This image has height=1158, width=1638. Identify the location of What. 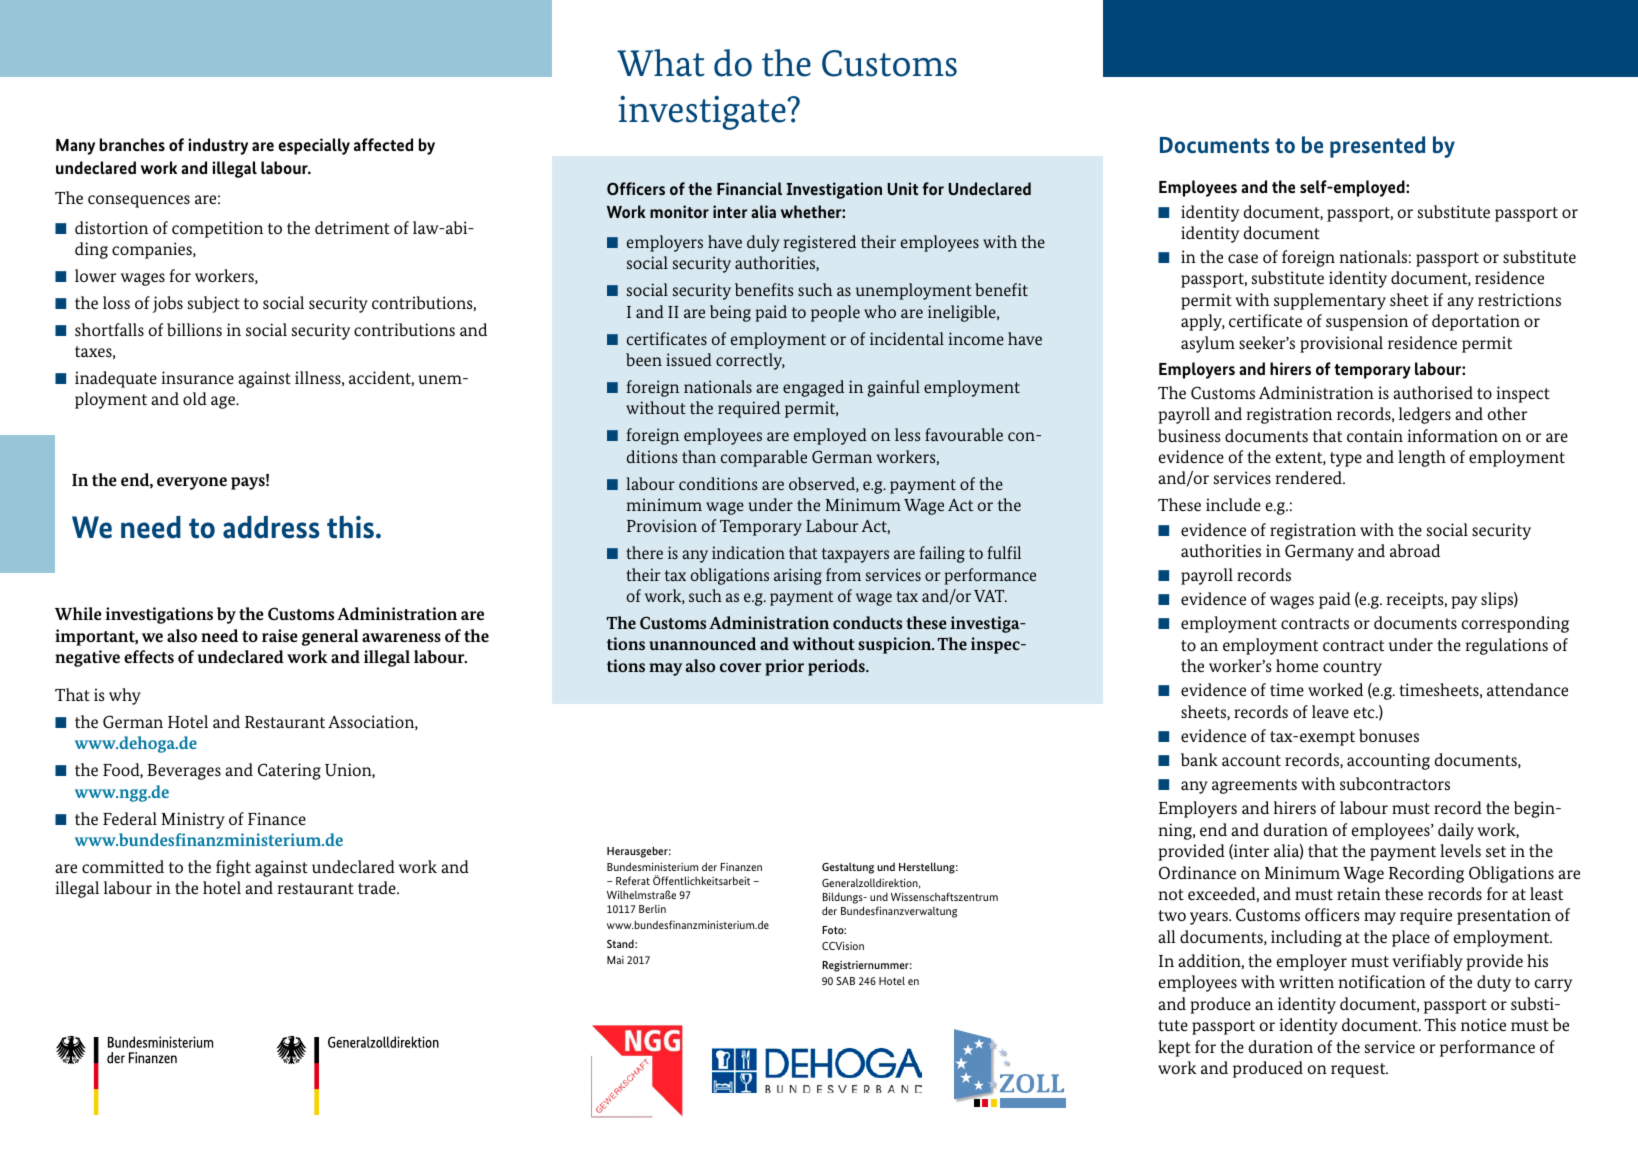
(661, 63).
